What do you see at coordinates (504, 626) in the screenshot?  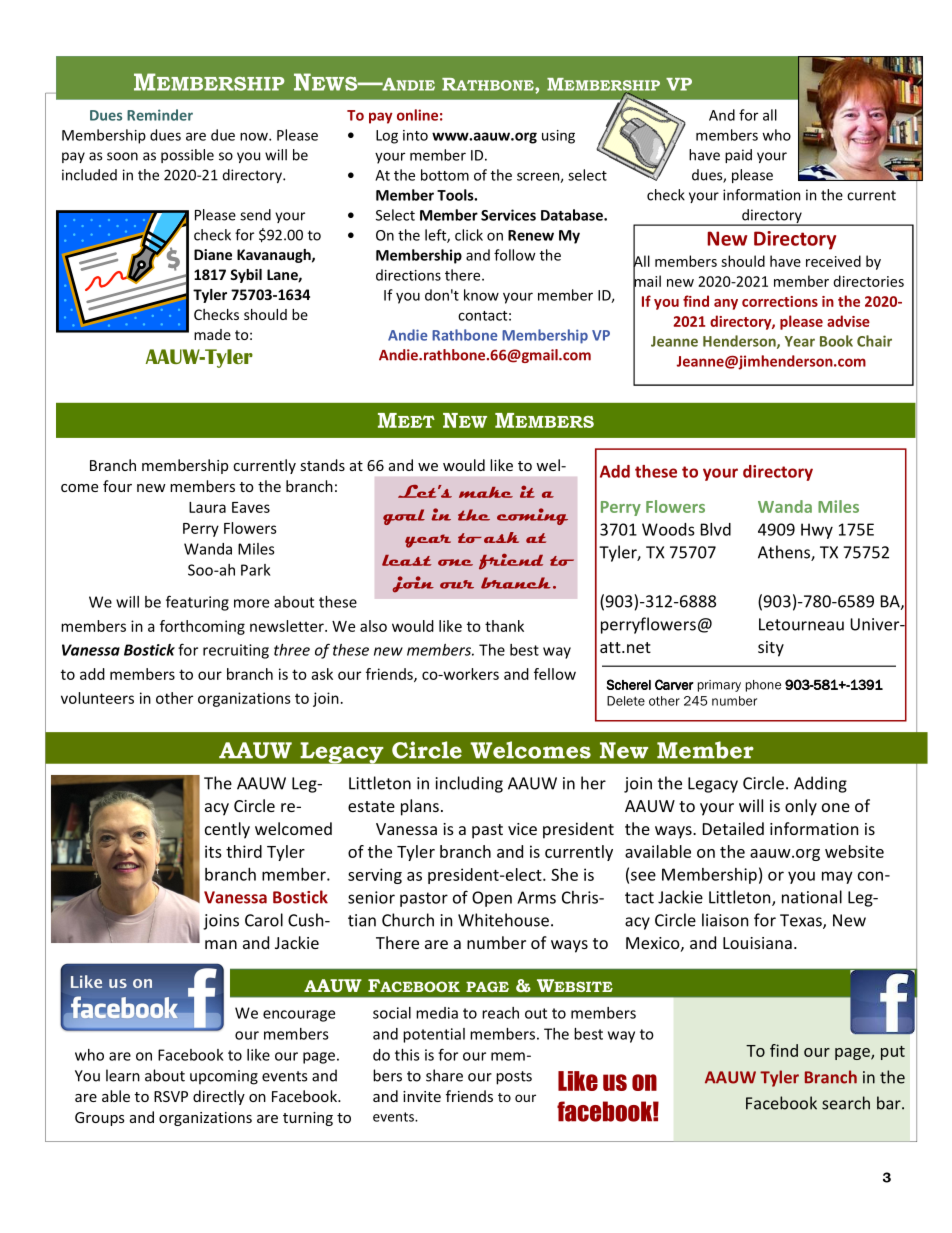 I see `thank` at bounding box center [504, 626].
